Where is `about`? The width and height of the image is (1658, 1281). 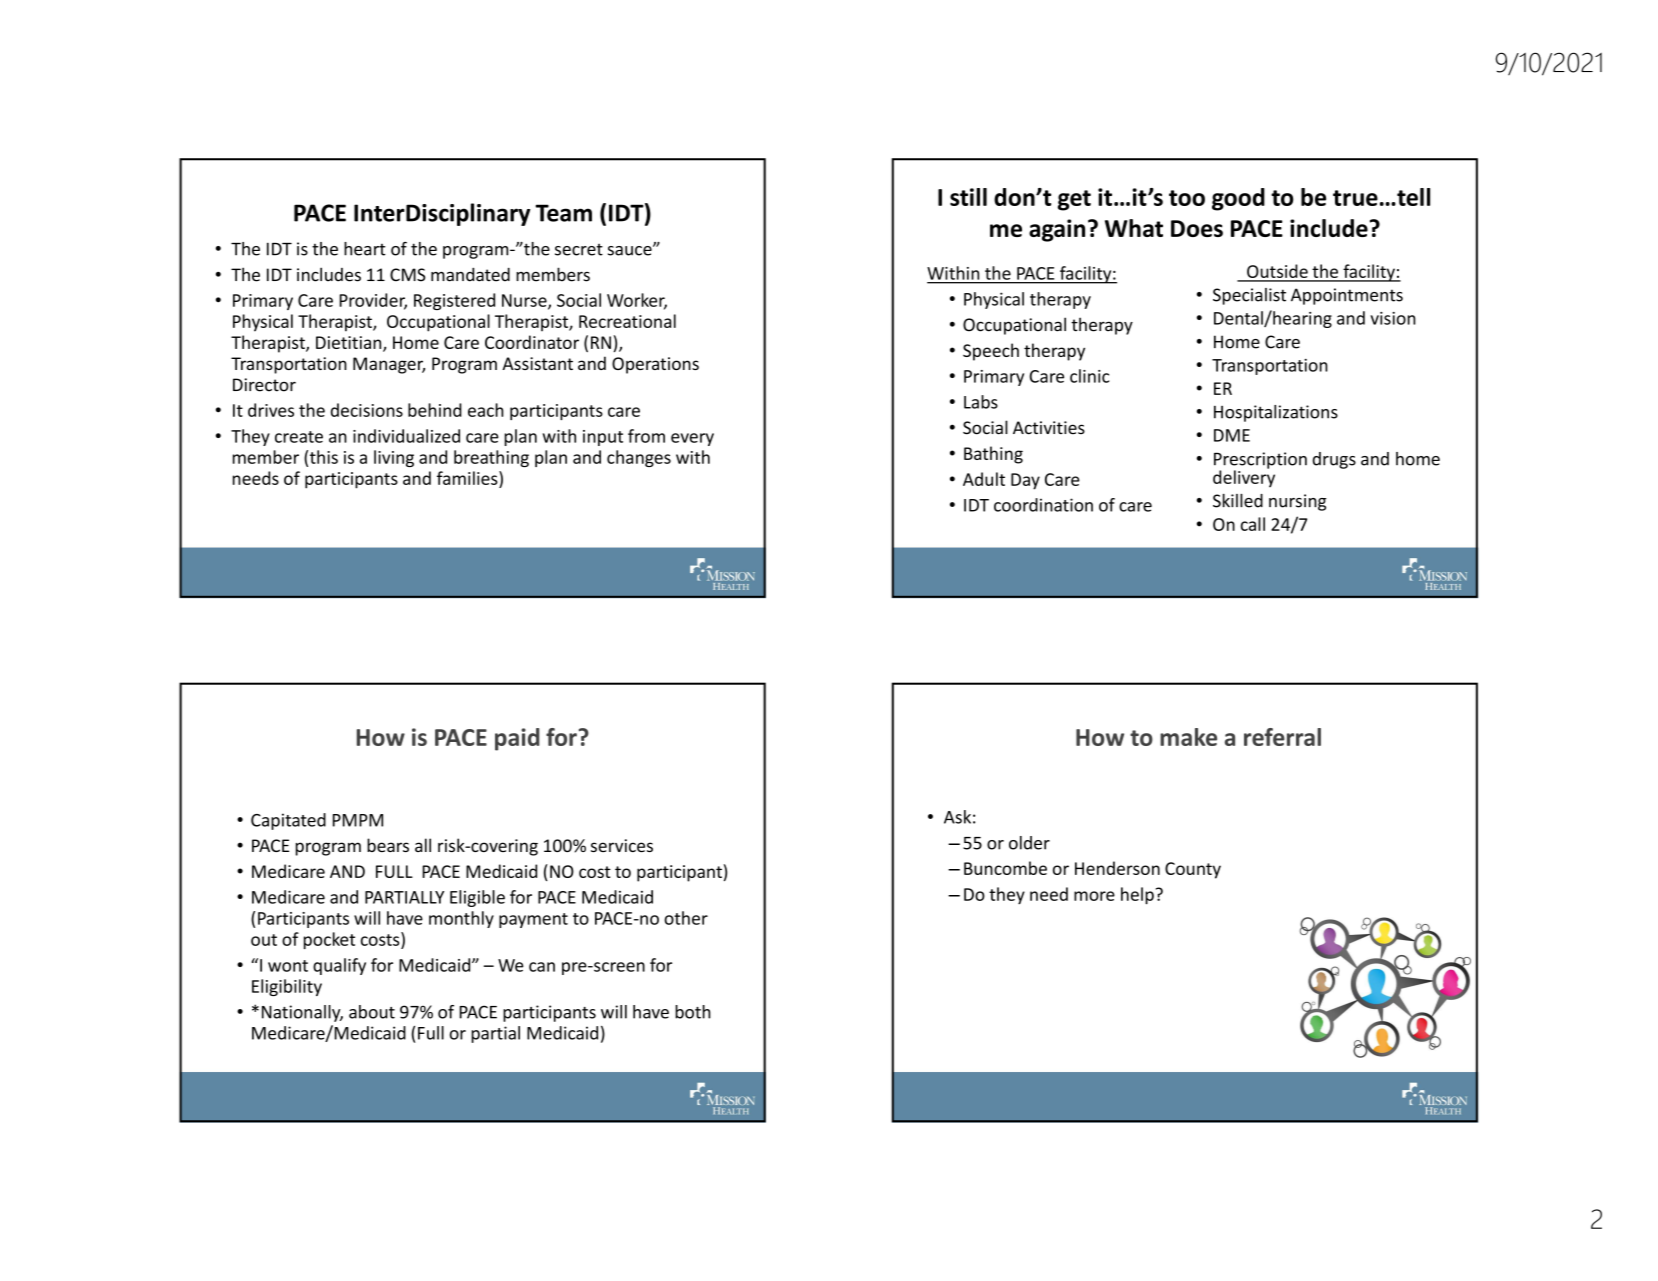 about is located at coordinates (372, 1012).
